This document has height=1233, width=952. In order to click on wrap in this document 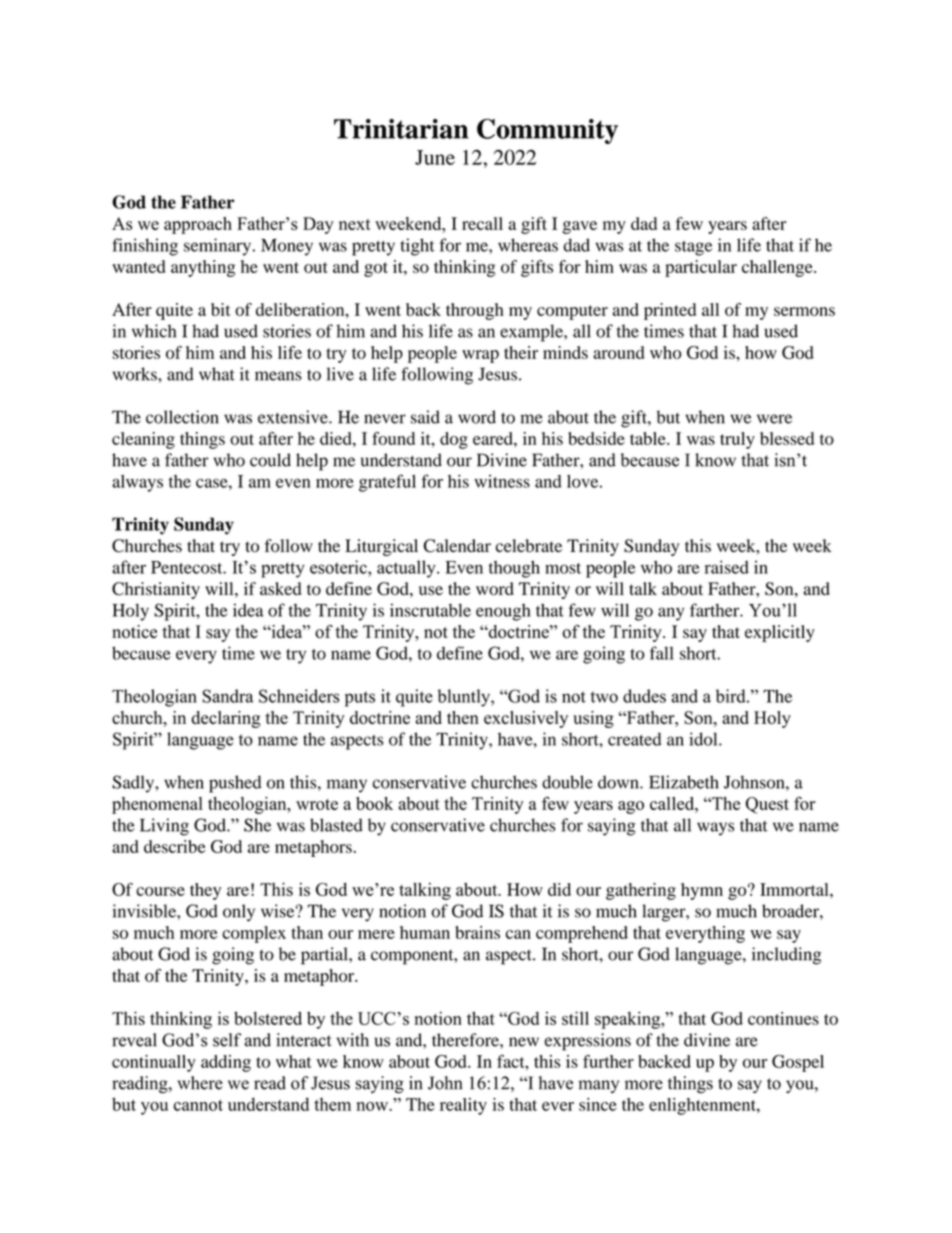, I will do `click(480, 356)`.
